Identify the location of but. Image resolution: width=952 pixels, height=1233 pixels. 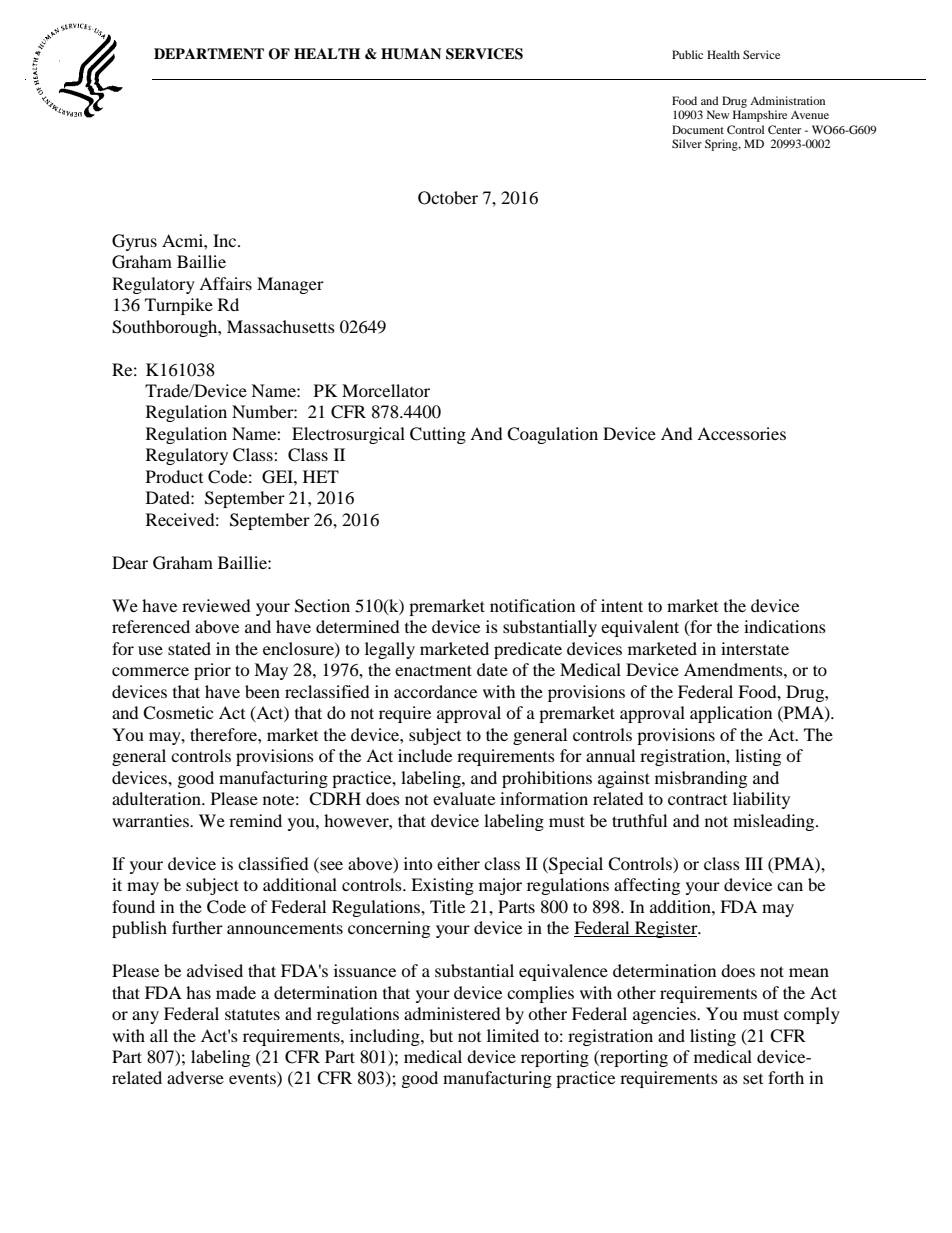
(441, 1035).
